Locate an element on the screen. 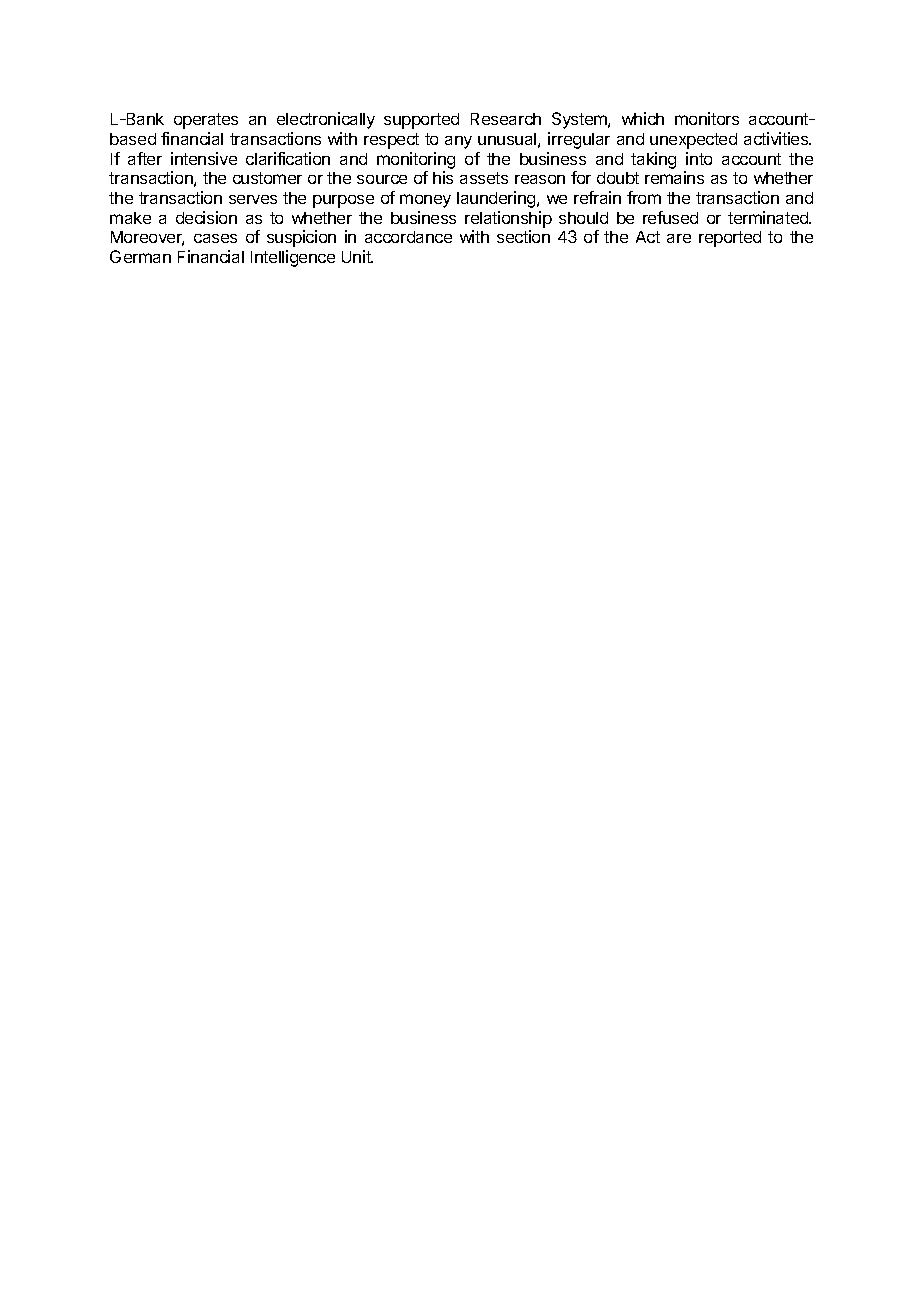 The image size is (924, 1308). any is located at coordinates (458, 142).
